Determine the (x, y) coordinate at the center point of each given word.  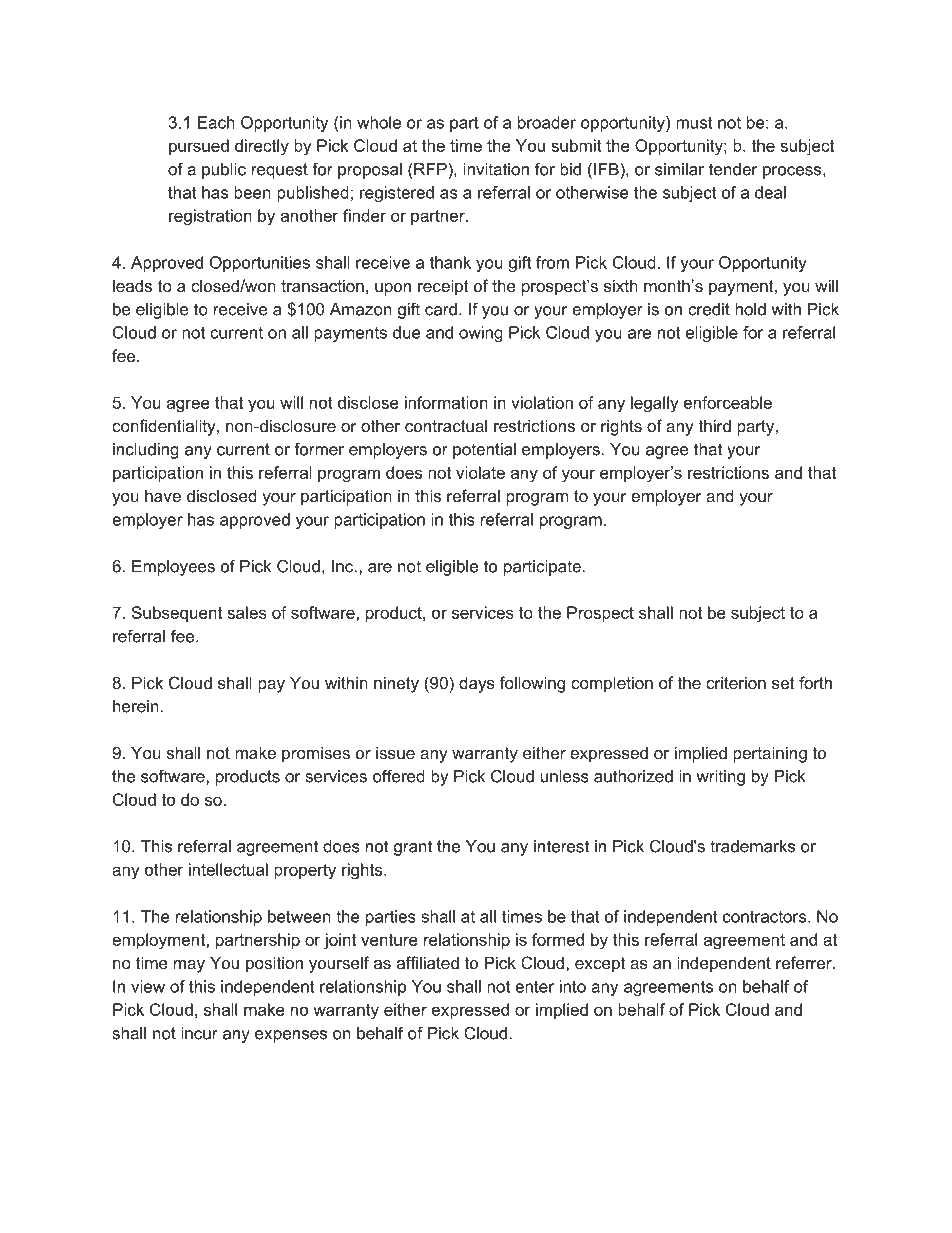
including (146, 451)
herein (136, 706)
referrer (805, 962)
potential (484, 451)
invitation (496, 169)
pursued (199, 147)
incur (199, 1033)
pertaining (770, 754)
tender (733, 169)
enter (534, 986)
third (715, 425)
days (477, 684)
